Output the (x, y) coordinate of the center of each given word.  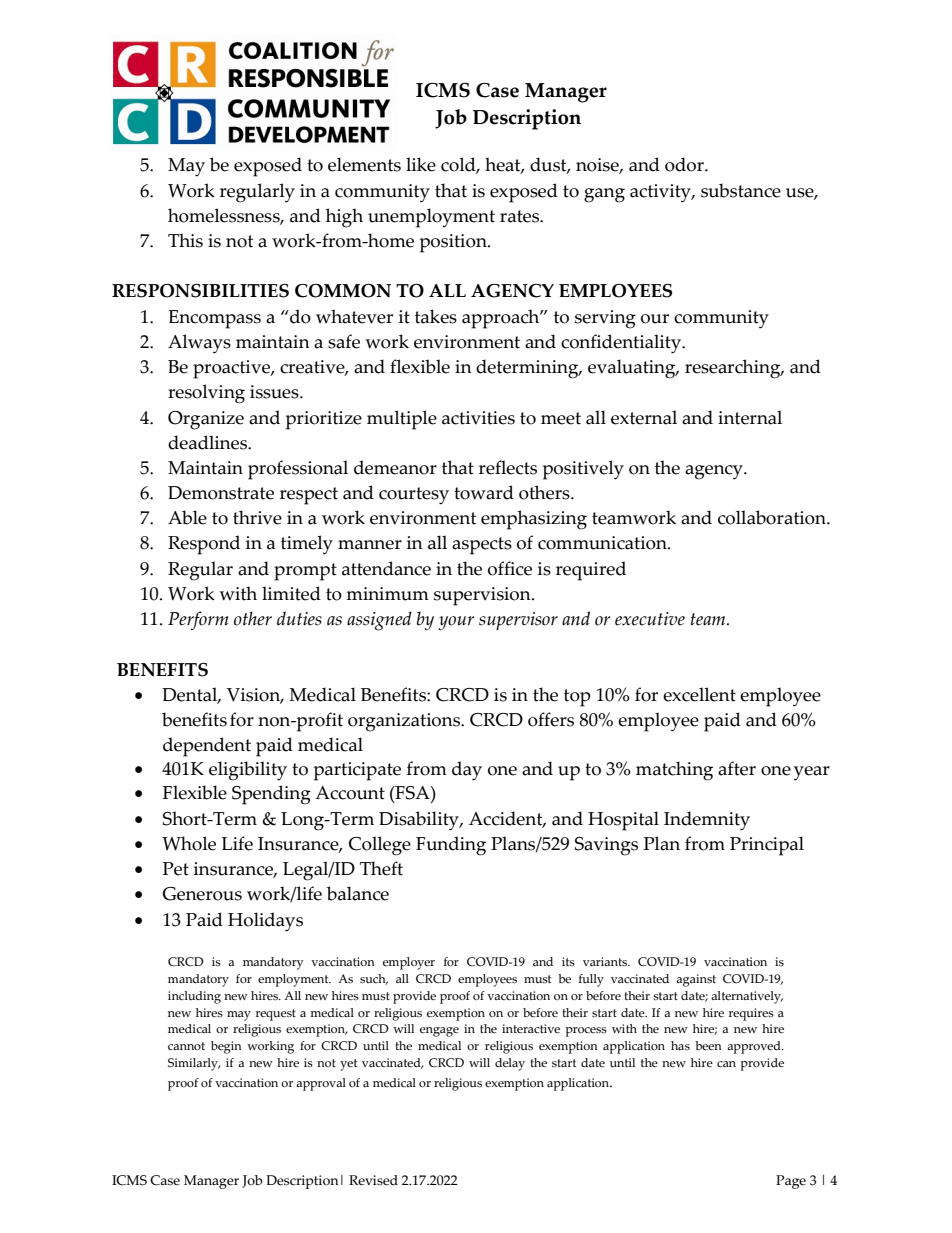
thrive (257, 517)
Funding (451, 846)
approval (321, 1084)
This (185, 240)
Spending (271, 795)
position (454, 243)
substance (741, 190)
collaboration (773, 517)
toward (484, 492)
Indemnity (707, 821)
